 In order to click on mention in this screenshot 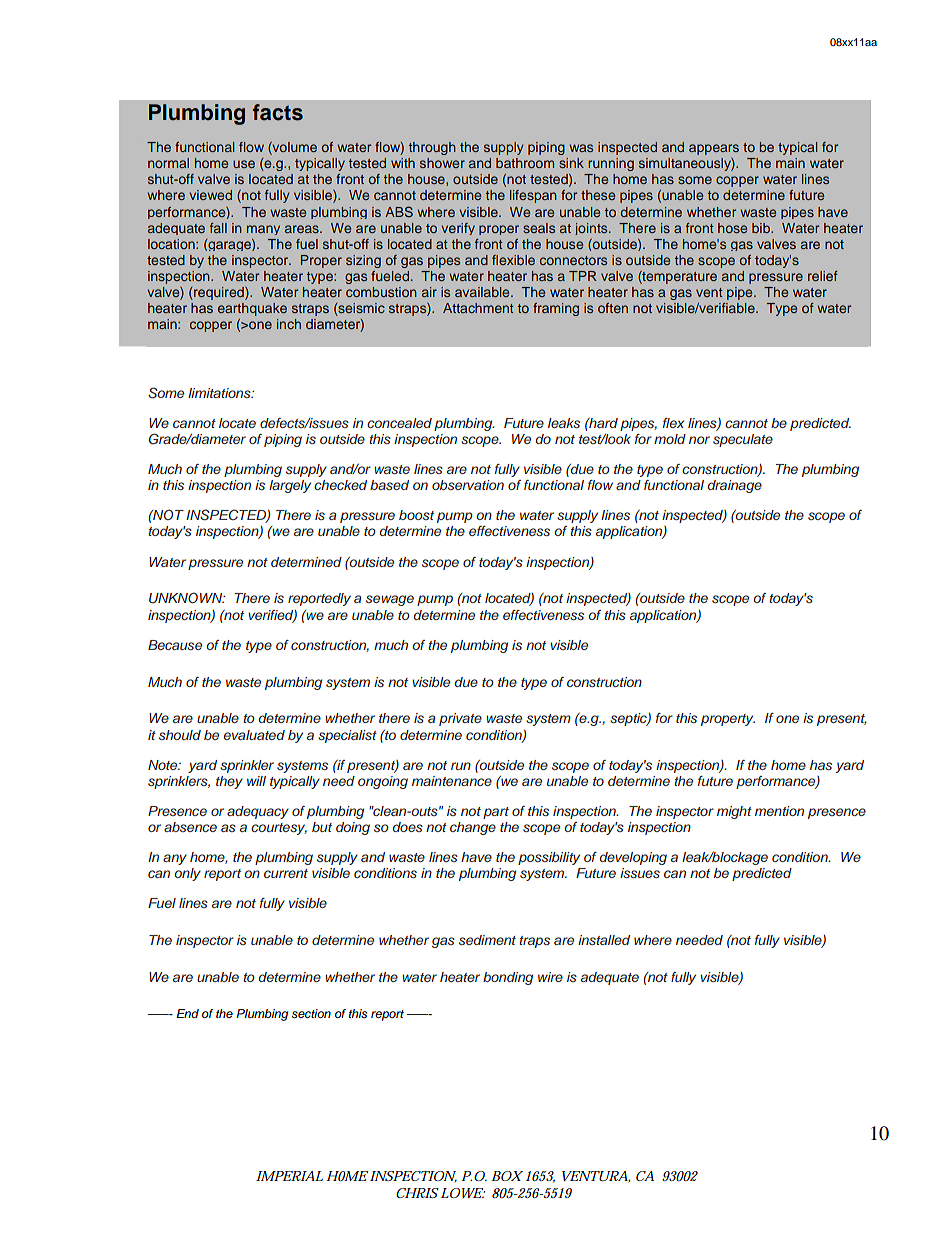, I will do `click(779, 811)`.
